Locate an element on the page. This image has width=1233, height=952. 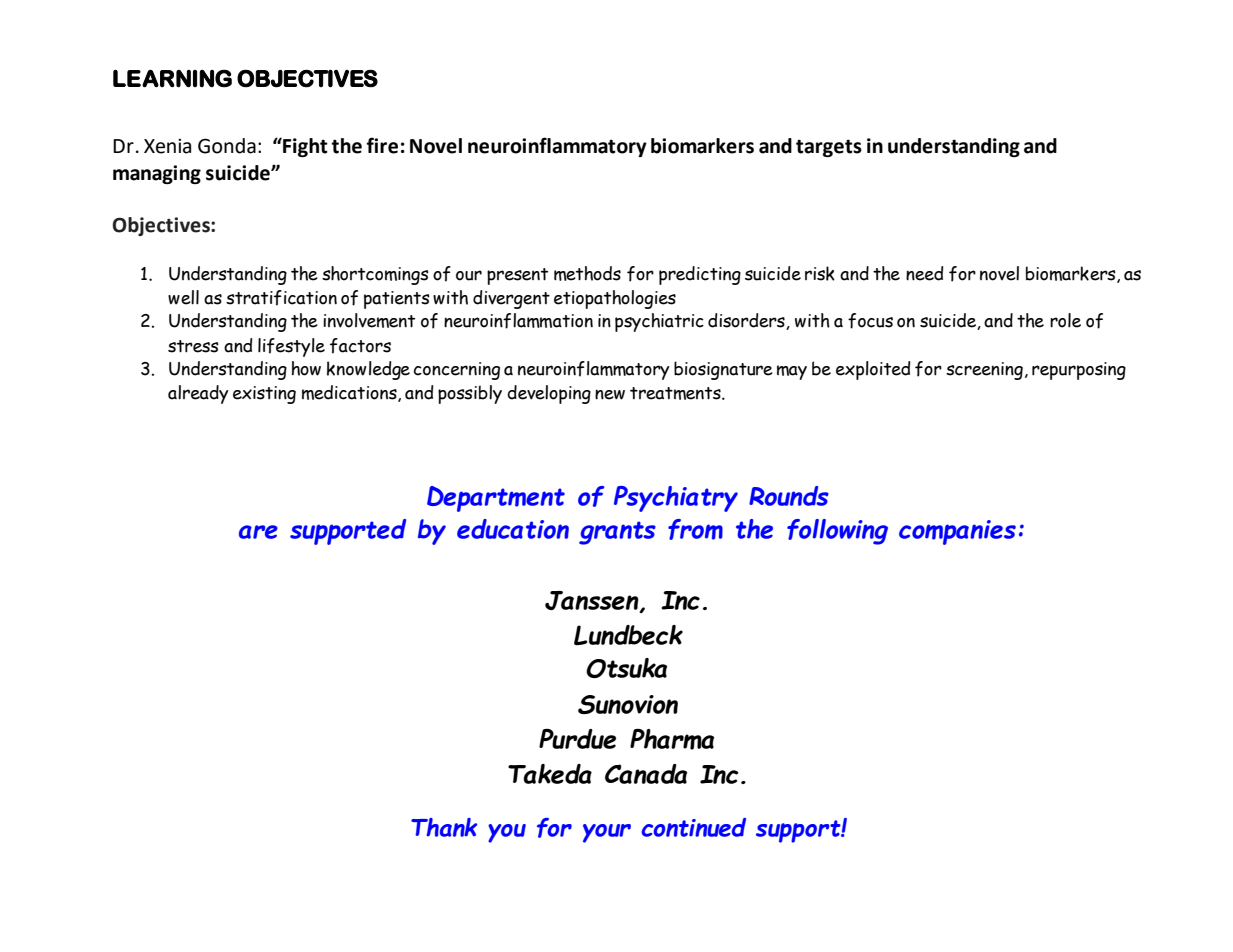
Janssen is located at coordinates (593, 601).
